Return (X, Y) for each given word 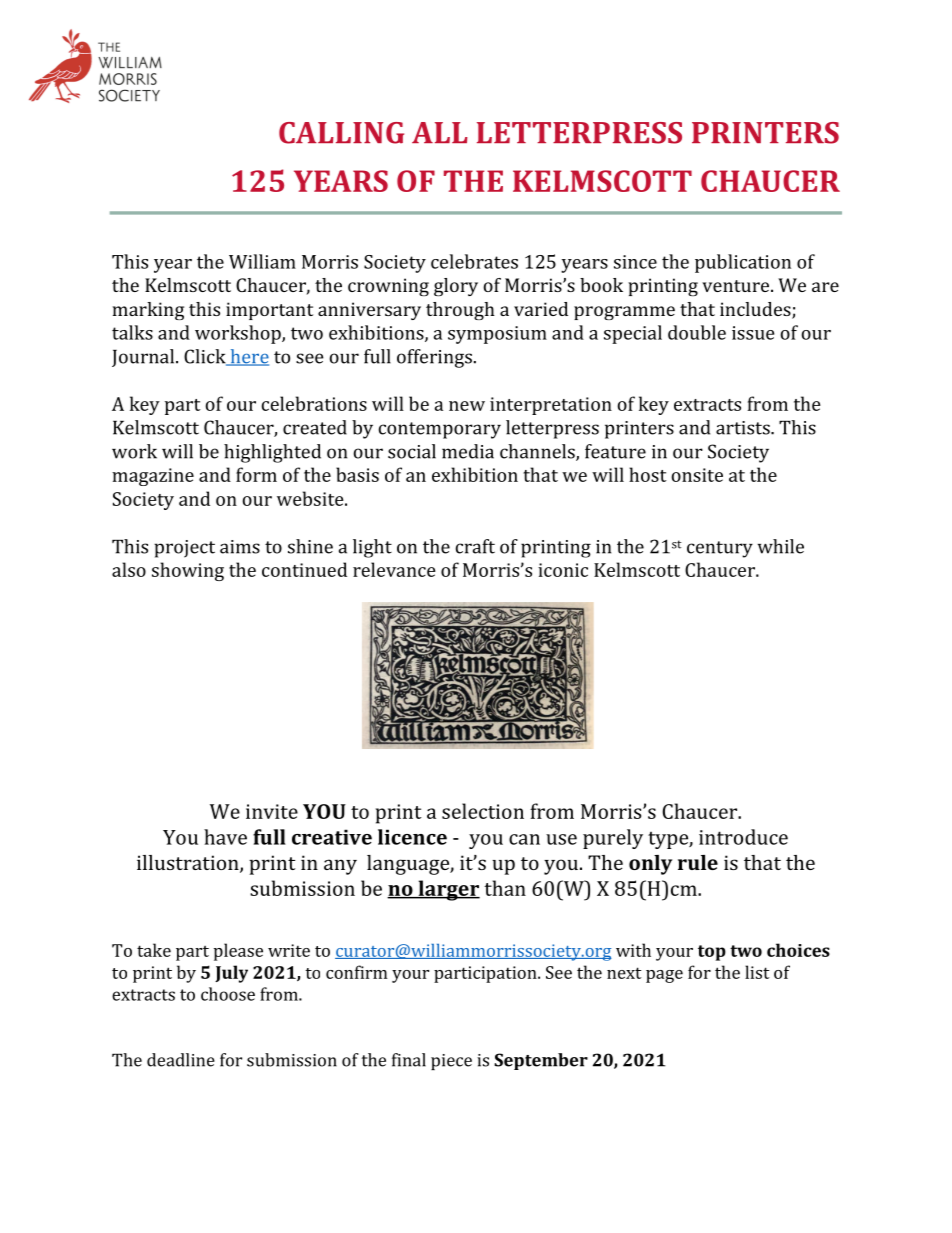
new (467, 406)
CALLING (341, 133)
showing (188, 571)
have (225, 837)
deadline (181, 1060)
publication (743, 263)
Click (206, 357)
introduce (743, 837)
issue (753, 333)
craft (475, 546)
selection (483, 811)
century (720, 549)
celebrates (474, 261)
